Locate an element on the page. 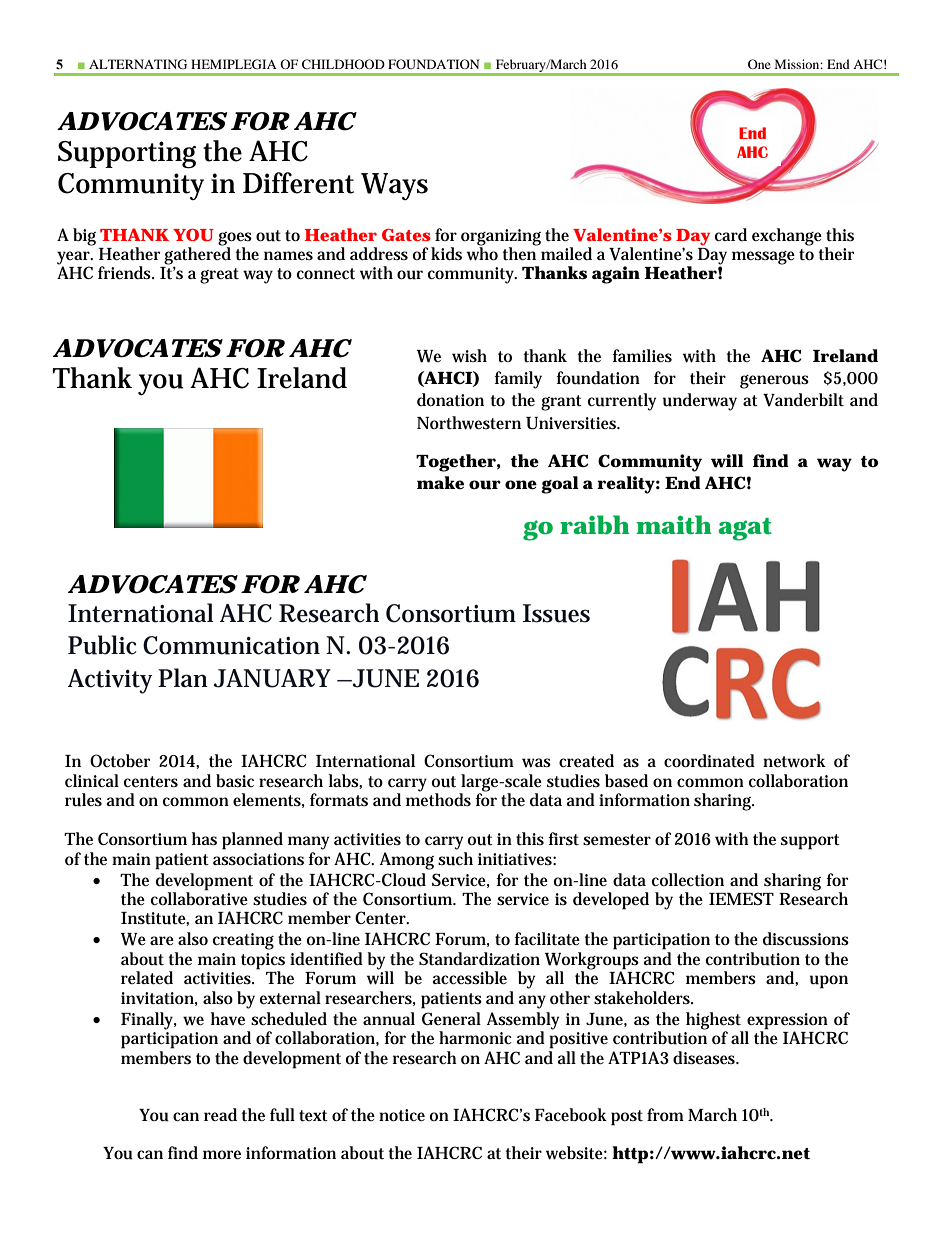 Image resolution: width=952 pixels, height=1233 pixels. notice is located at coordinates (402, 1115).
